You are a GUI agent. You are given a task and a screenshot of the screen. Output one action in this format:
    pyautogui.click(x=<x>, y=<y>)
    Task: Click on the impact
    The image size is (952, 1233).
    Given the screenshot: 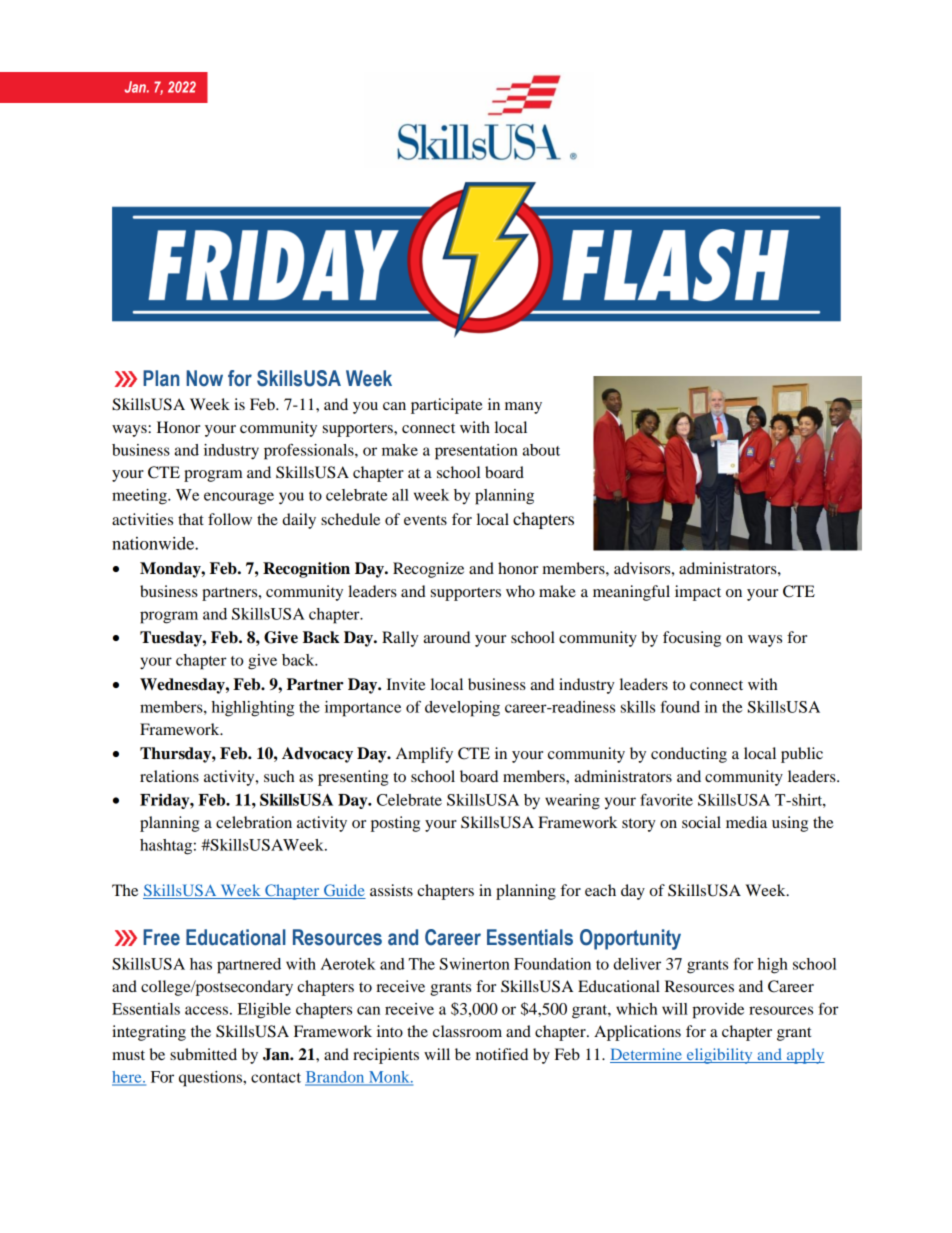 What is the action you would take?
    pyautogui.click(x=698, y=593)
